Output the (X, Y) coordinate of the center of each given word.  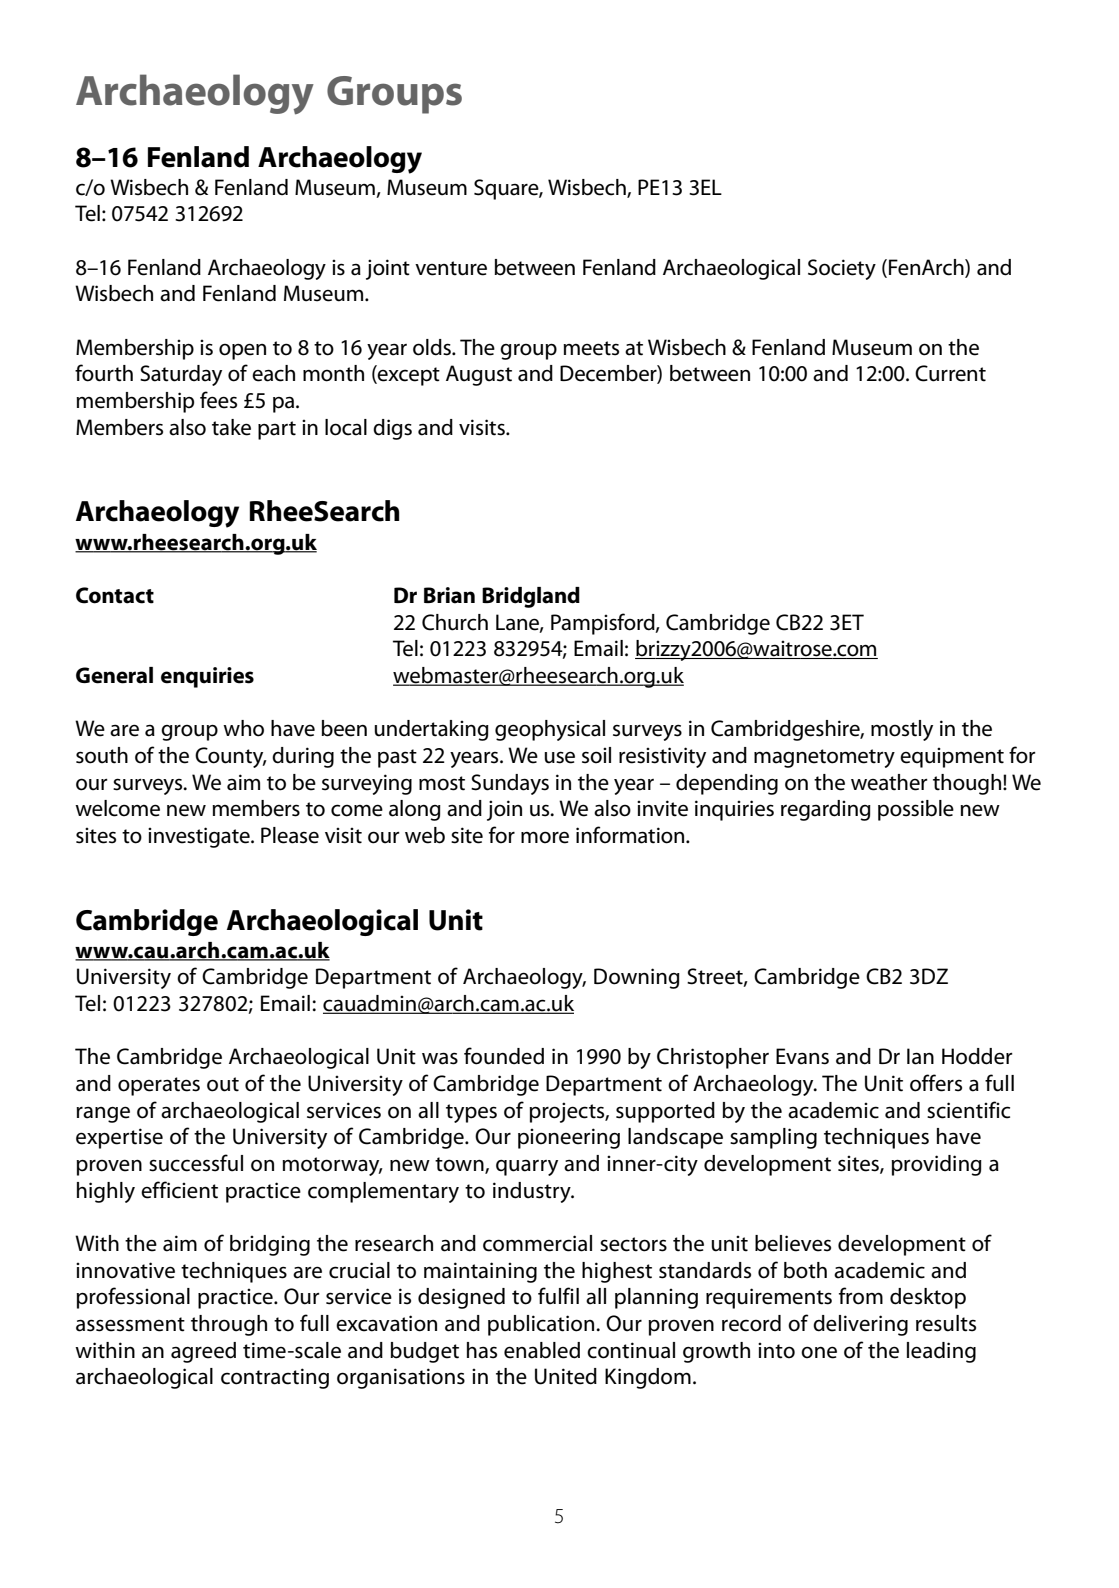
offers (936, 1083)
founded (504, 1056)
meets (591, 348)
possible (916, 810)
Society (842, 269)
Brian (449, 595)
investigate (200, 837)
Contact (115, 595)
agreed (203, 1352)
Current (950, 373)
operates (159, 1086)
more (545, 837)
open (242, 351)
